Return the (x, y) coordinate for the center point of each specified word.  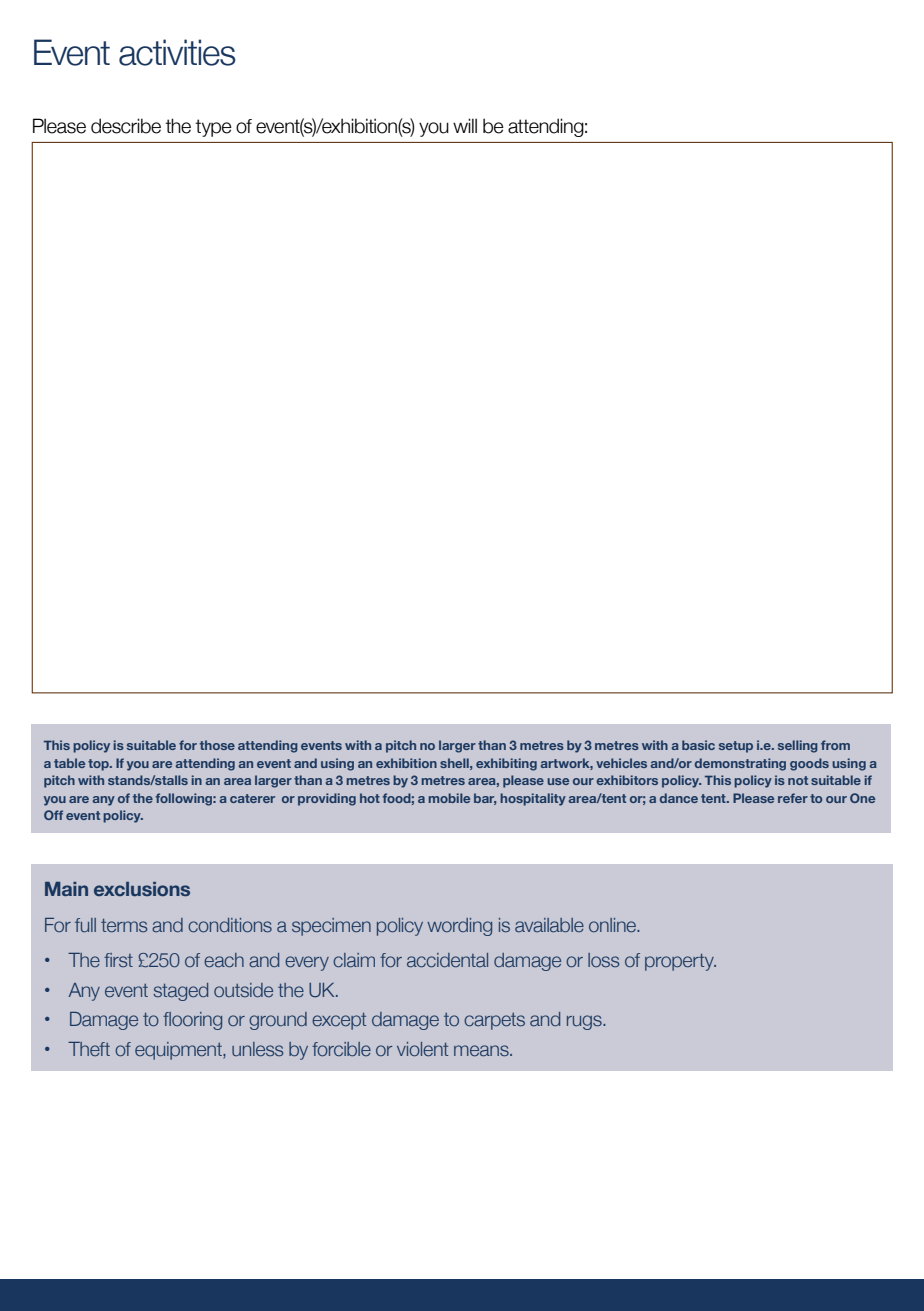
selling (798, 746)
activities (177, 52)
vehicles (621, 763)
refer (793, 798)
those (217, 745)
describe (126, 126)
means (482, 1050)
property (680, 962)
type (213, 128)
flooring (192, 1021)
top (99, 765)
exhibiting (506, 764)
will (465, 125)
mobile (449, 798)
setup (736, 747)
